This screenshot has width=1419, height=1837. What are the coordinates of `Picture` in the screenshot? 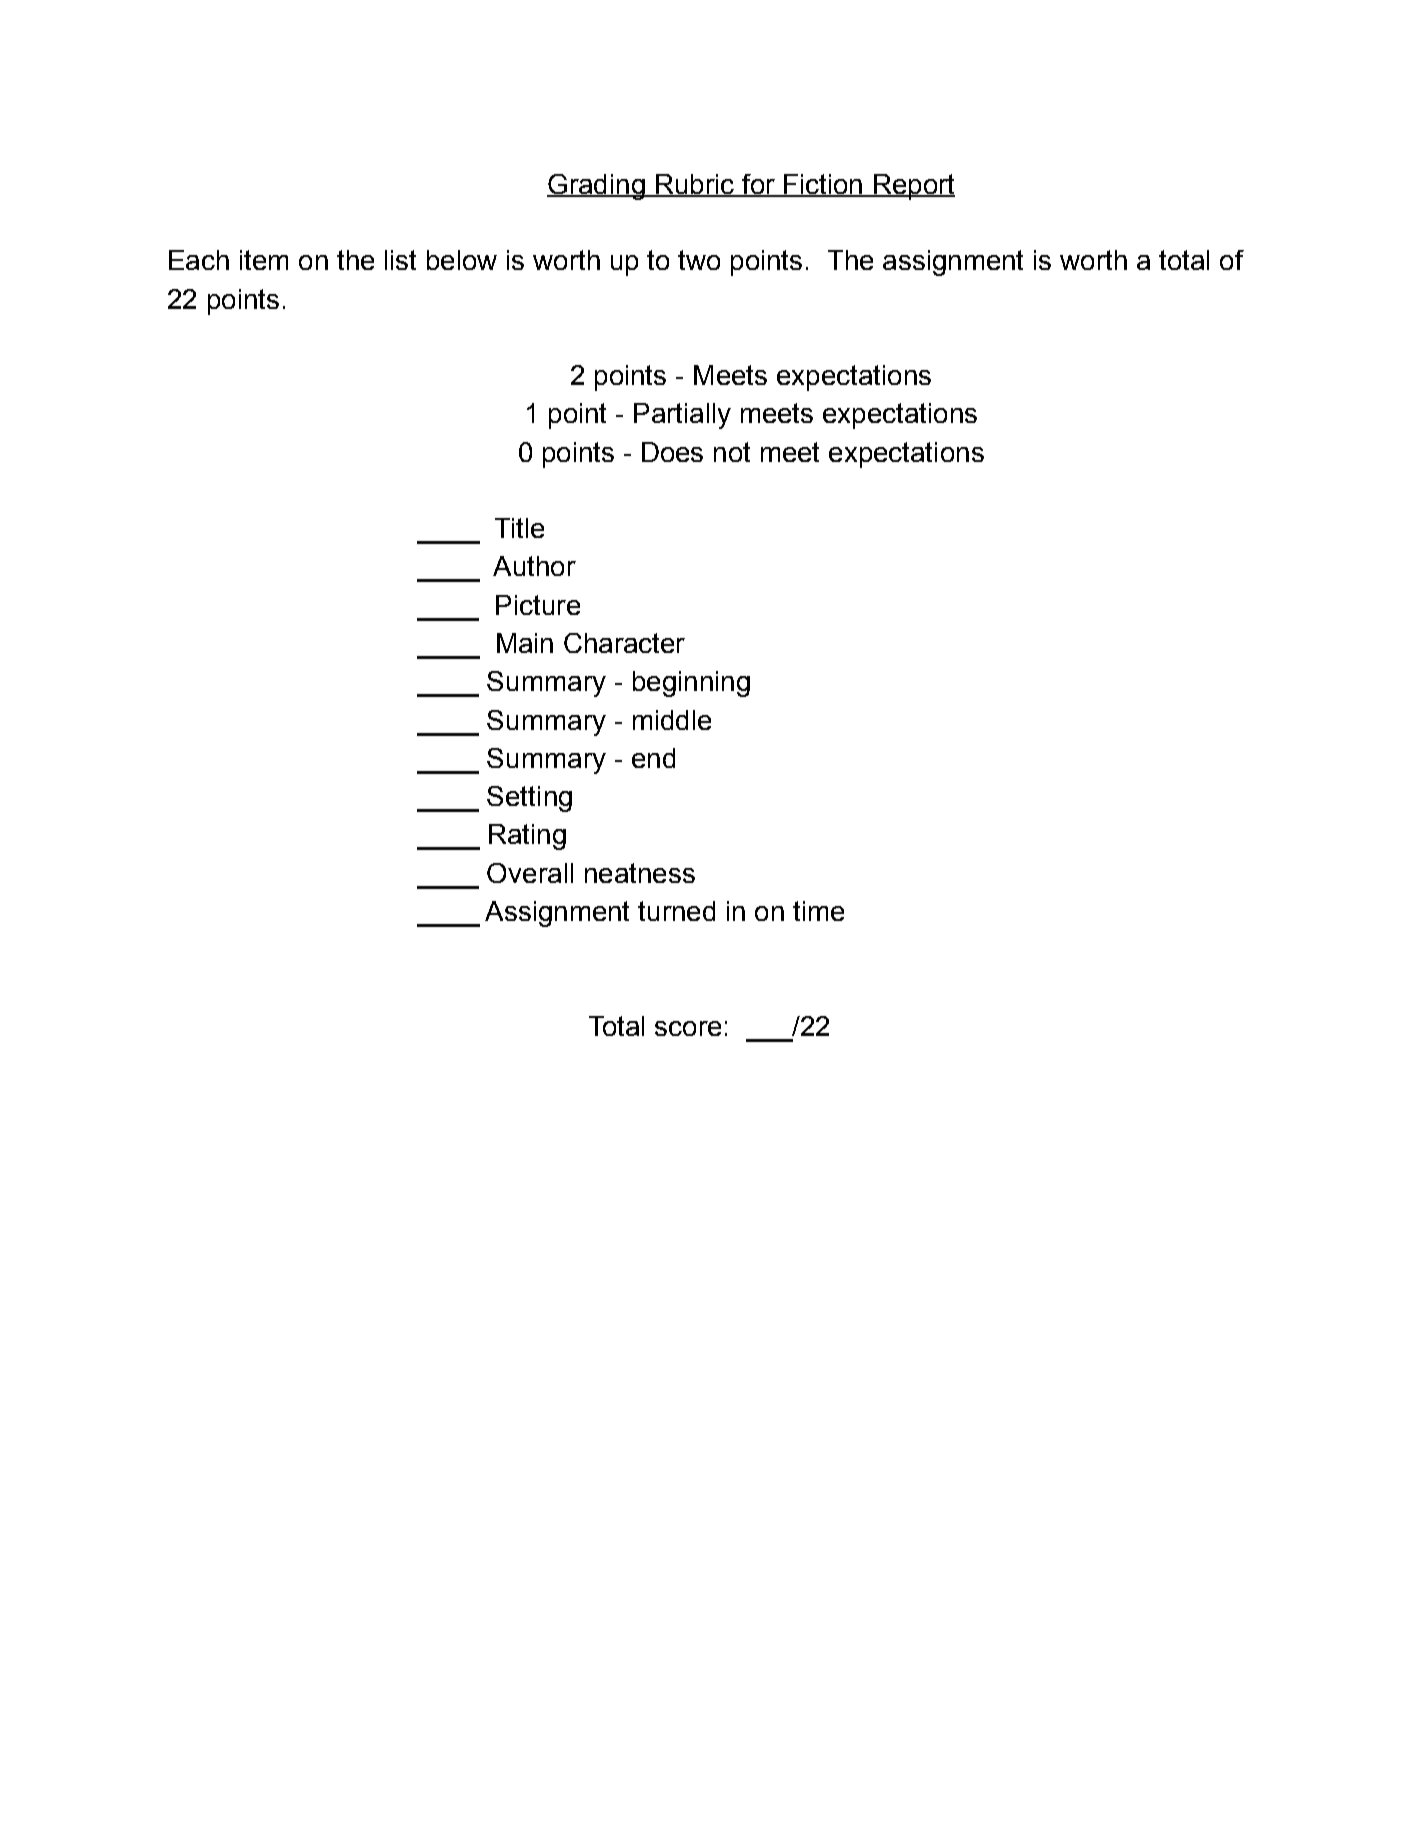 It's located at (538, 605).
